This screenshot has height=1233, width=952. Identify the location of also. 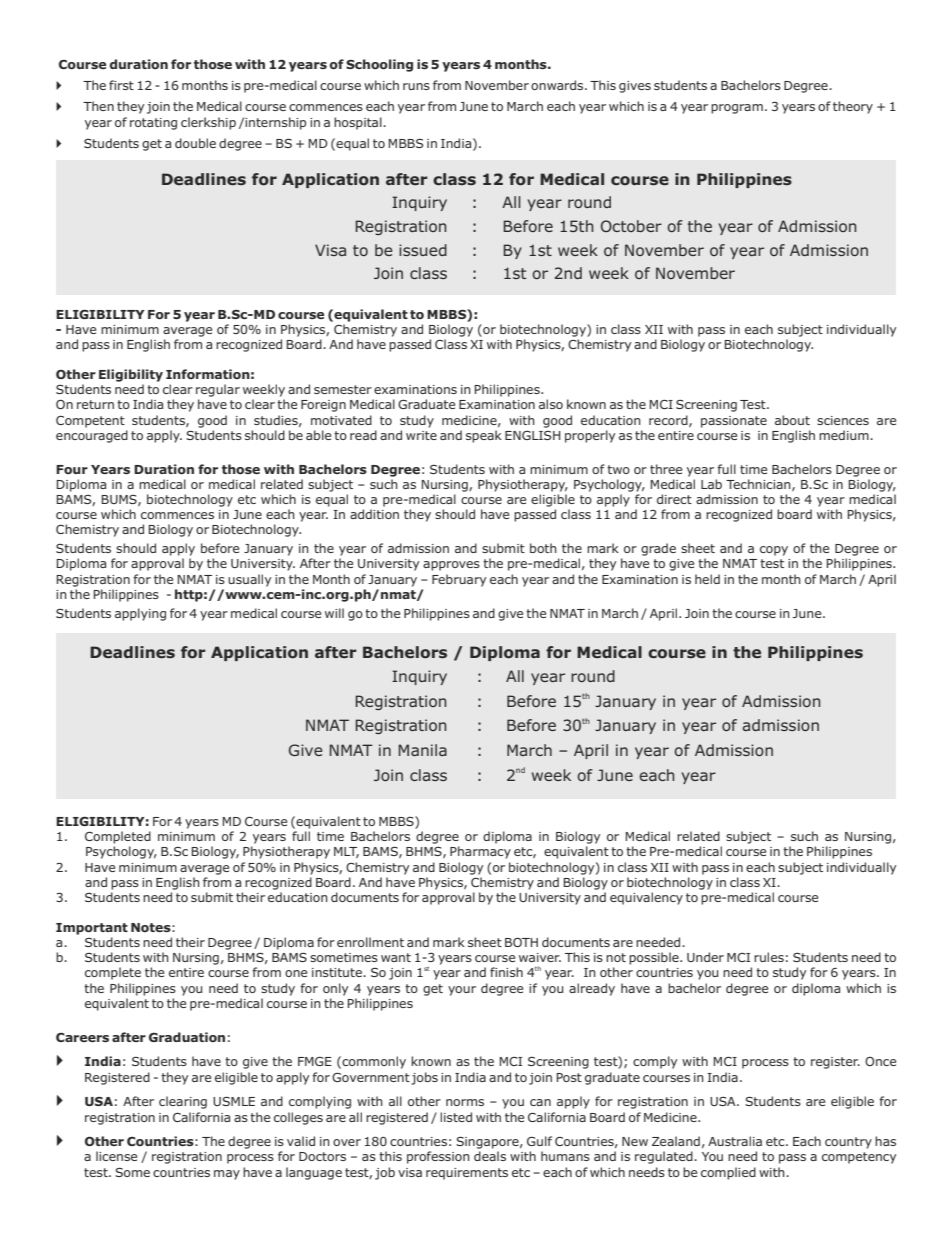
(551, 404).
